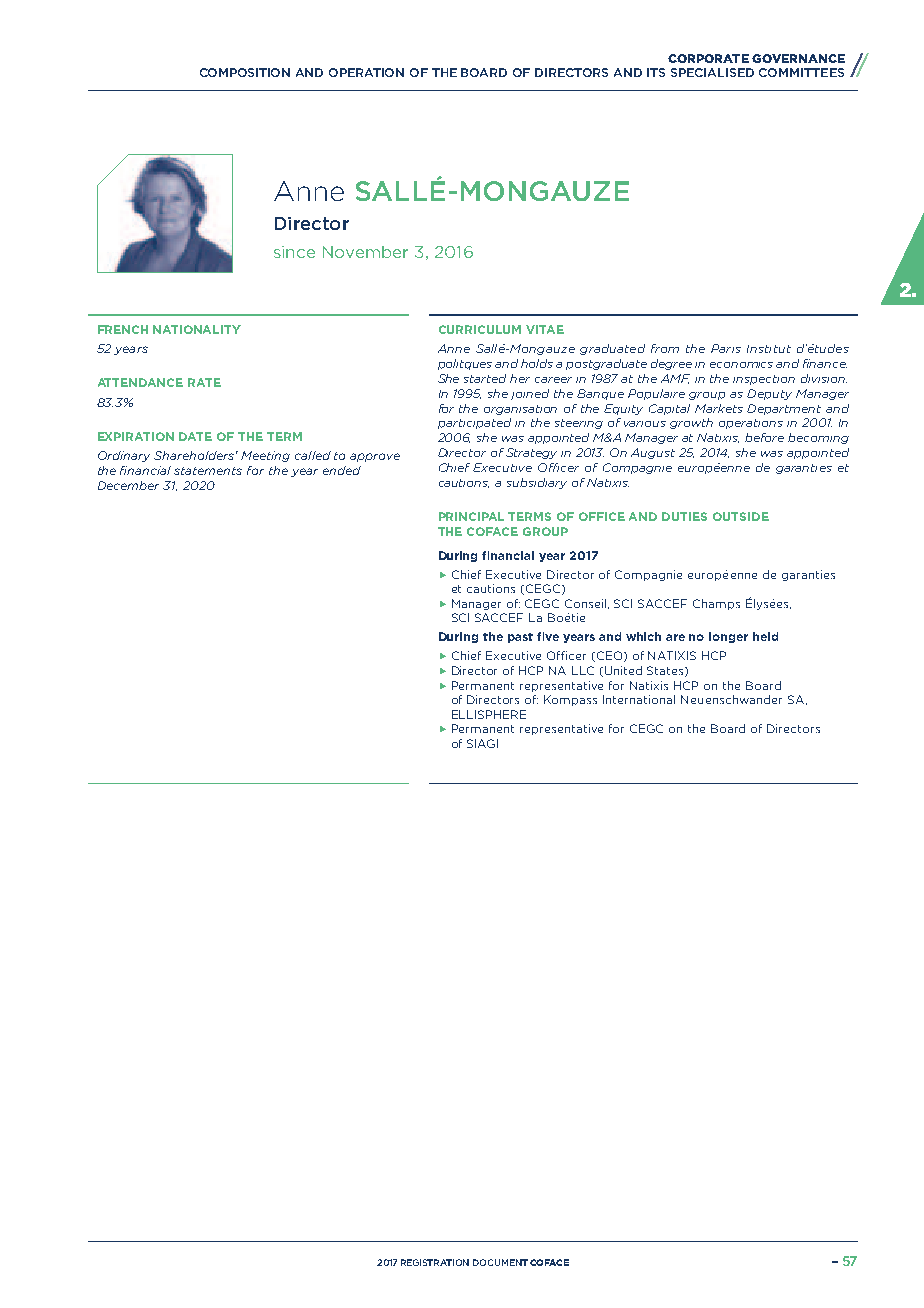 This screenshot has width=924, height=1308. Describe the element at coordinates (726, 348) in the screenshot. I see `Paris` at that location.
